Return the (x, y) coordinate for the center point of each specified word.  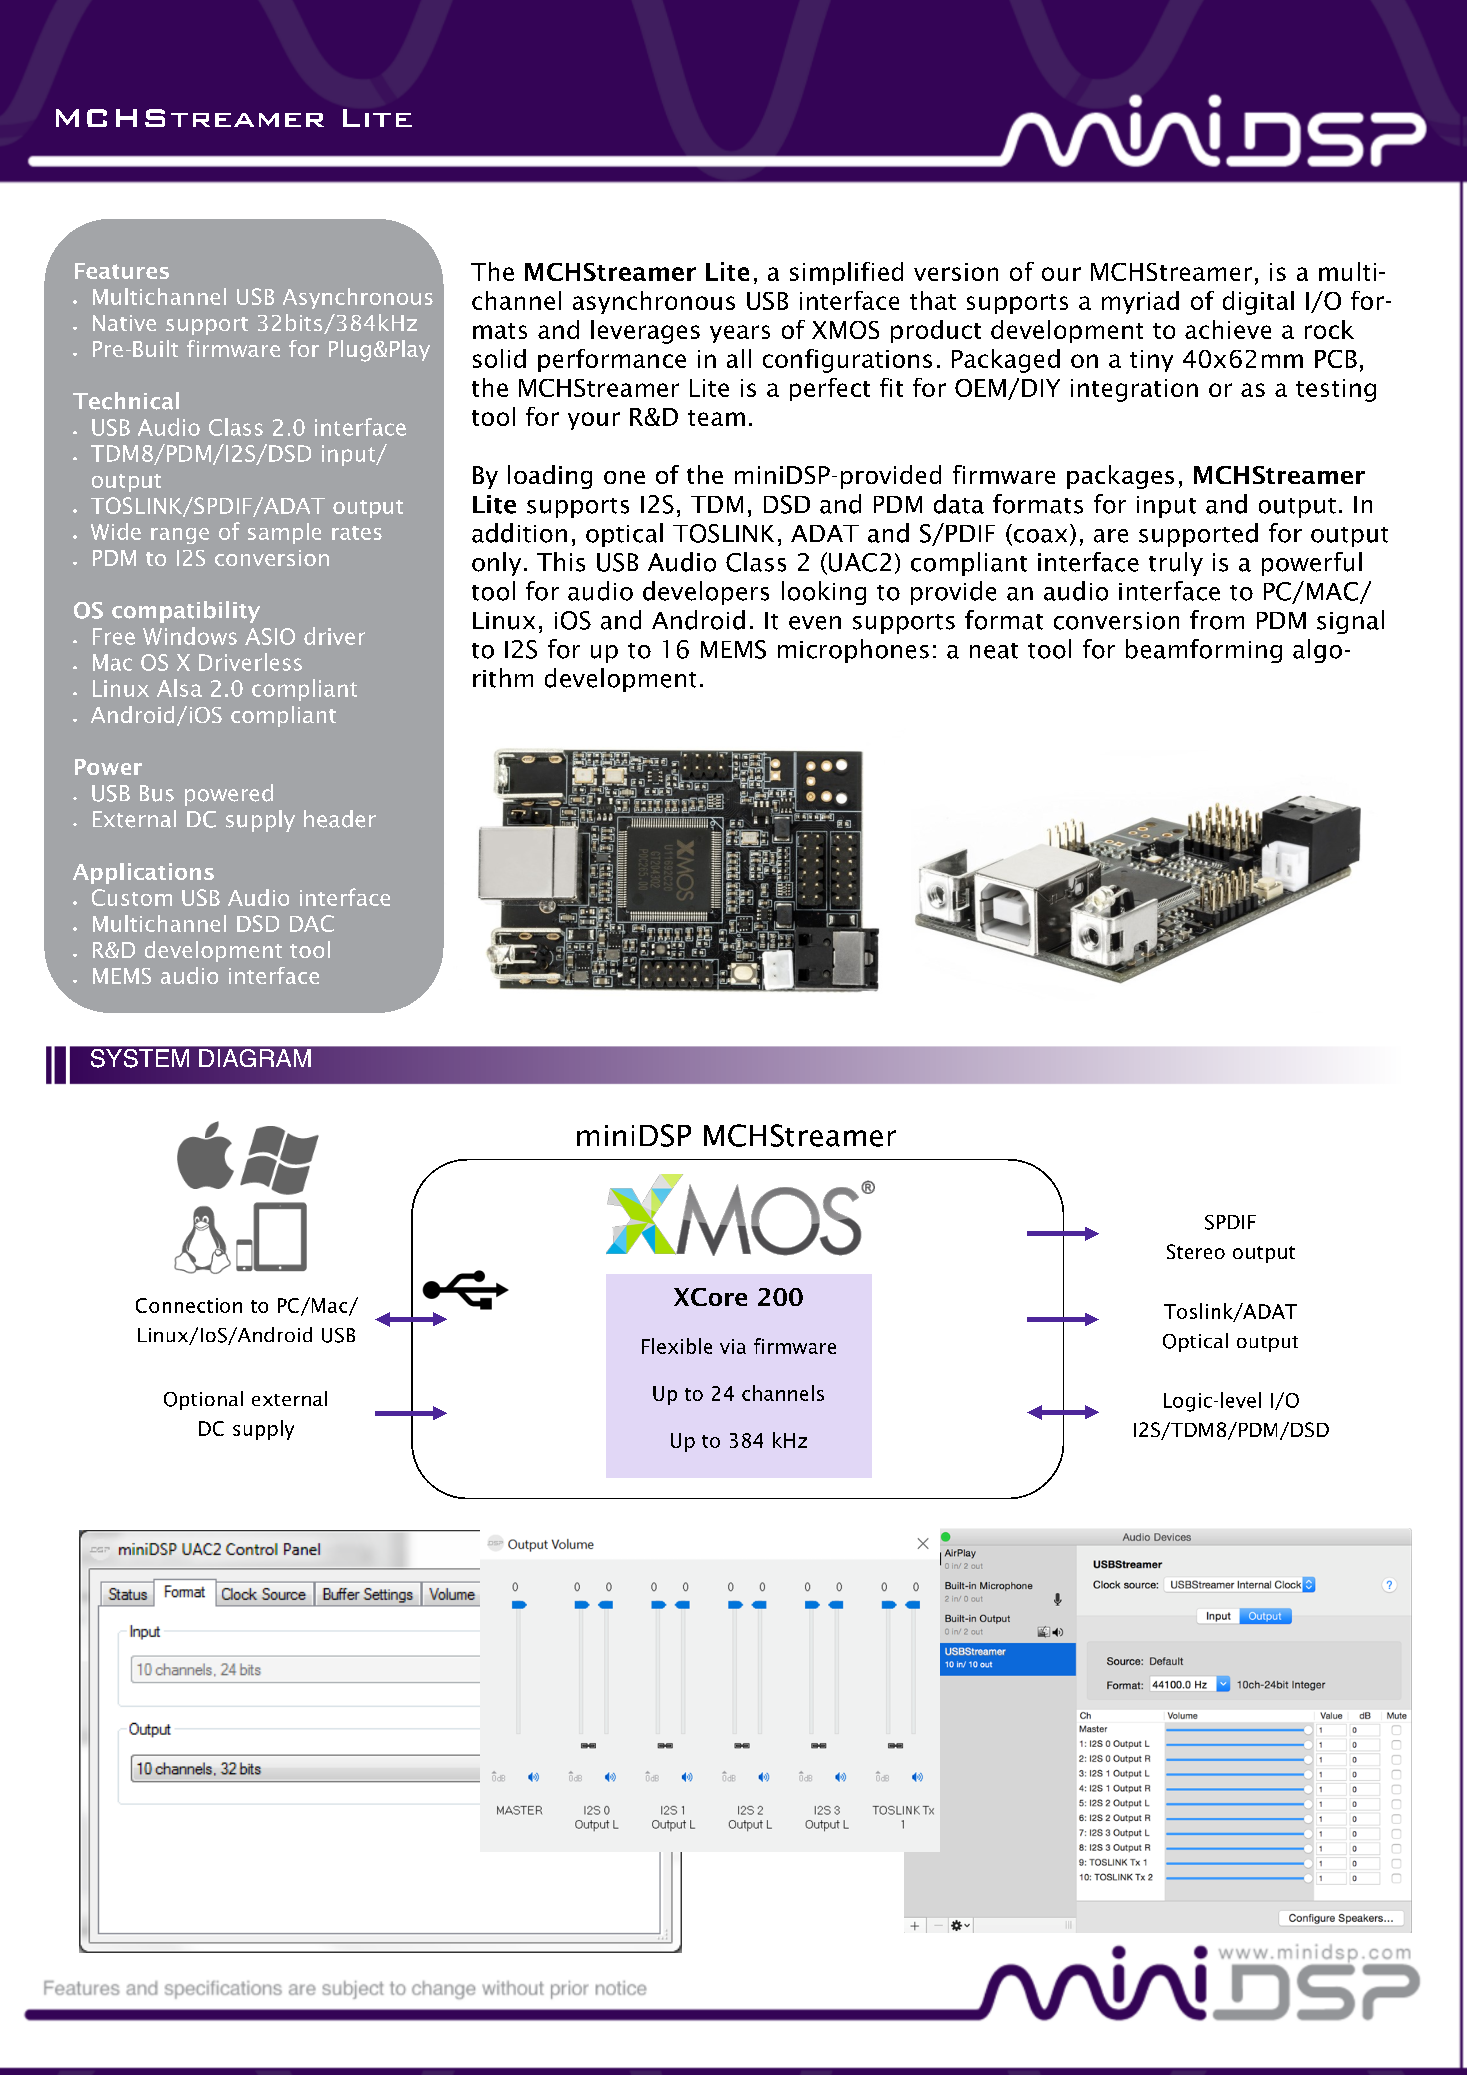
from (1217, 620)
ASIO (270, 636)
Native (124, 323)
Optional (203, 1400)
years (740, 334)
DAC (312, 923)
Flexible (677, 1346)
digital (1258, 303)
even (815, 623)
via (733, 1346)
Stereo (1196, 1251)
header (340, 819)
